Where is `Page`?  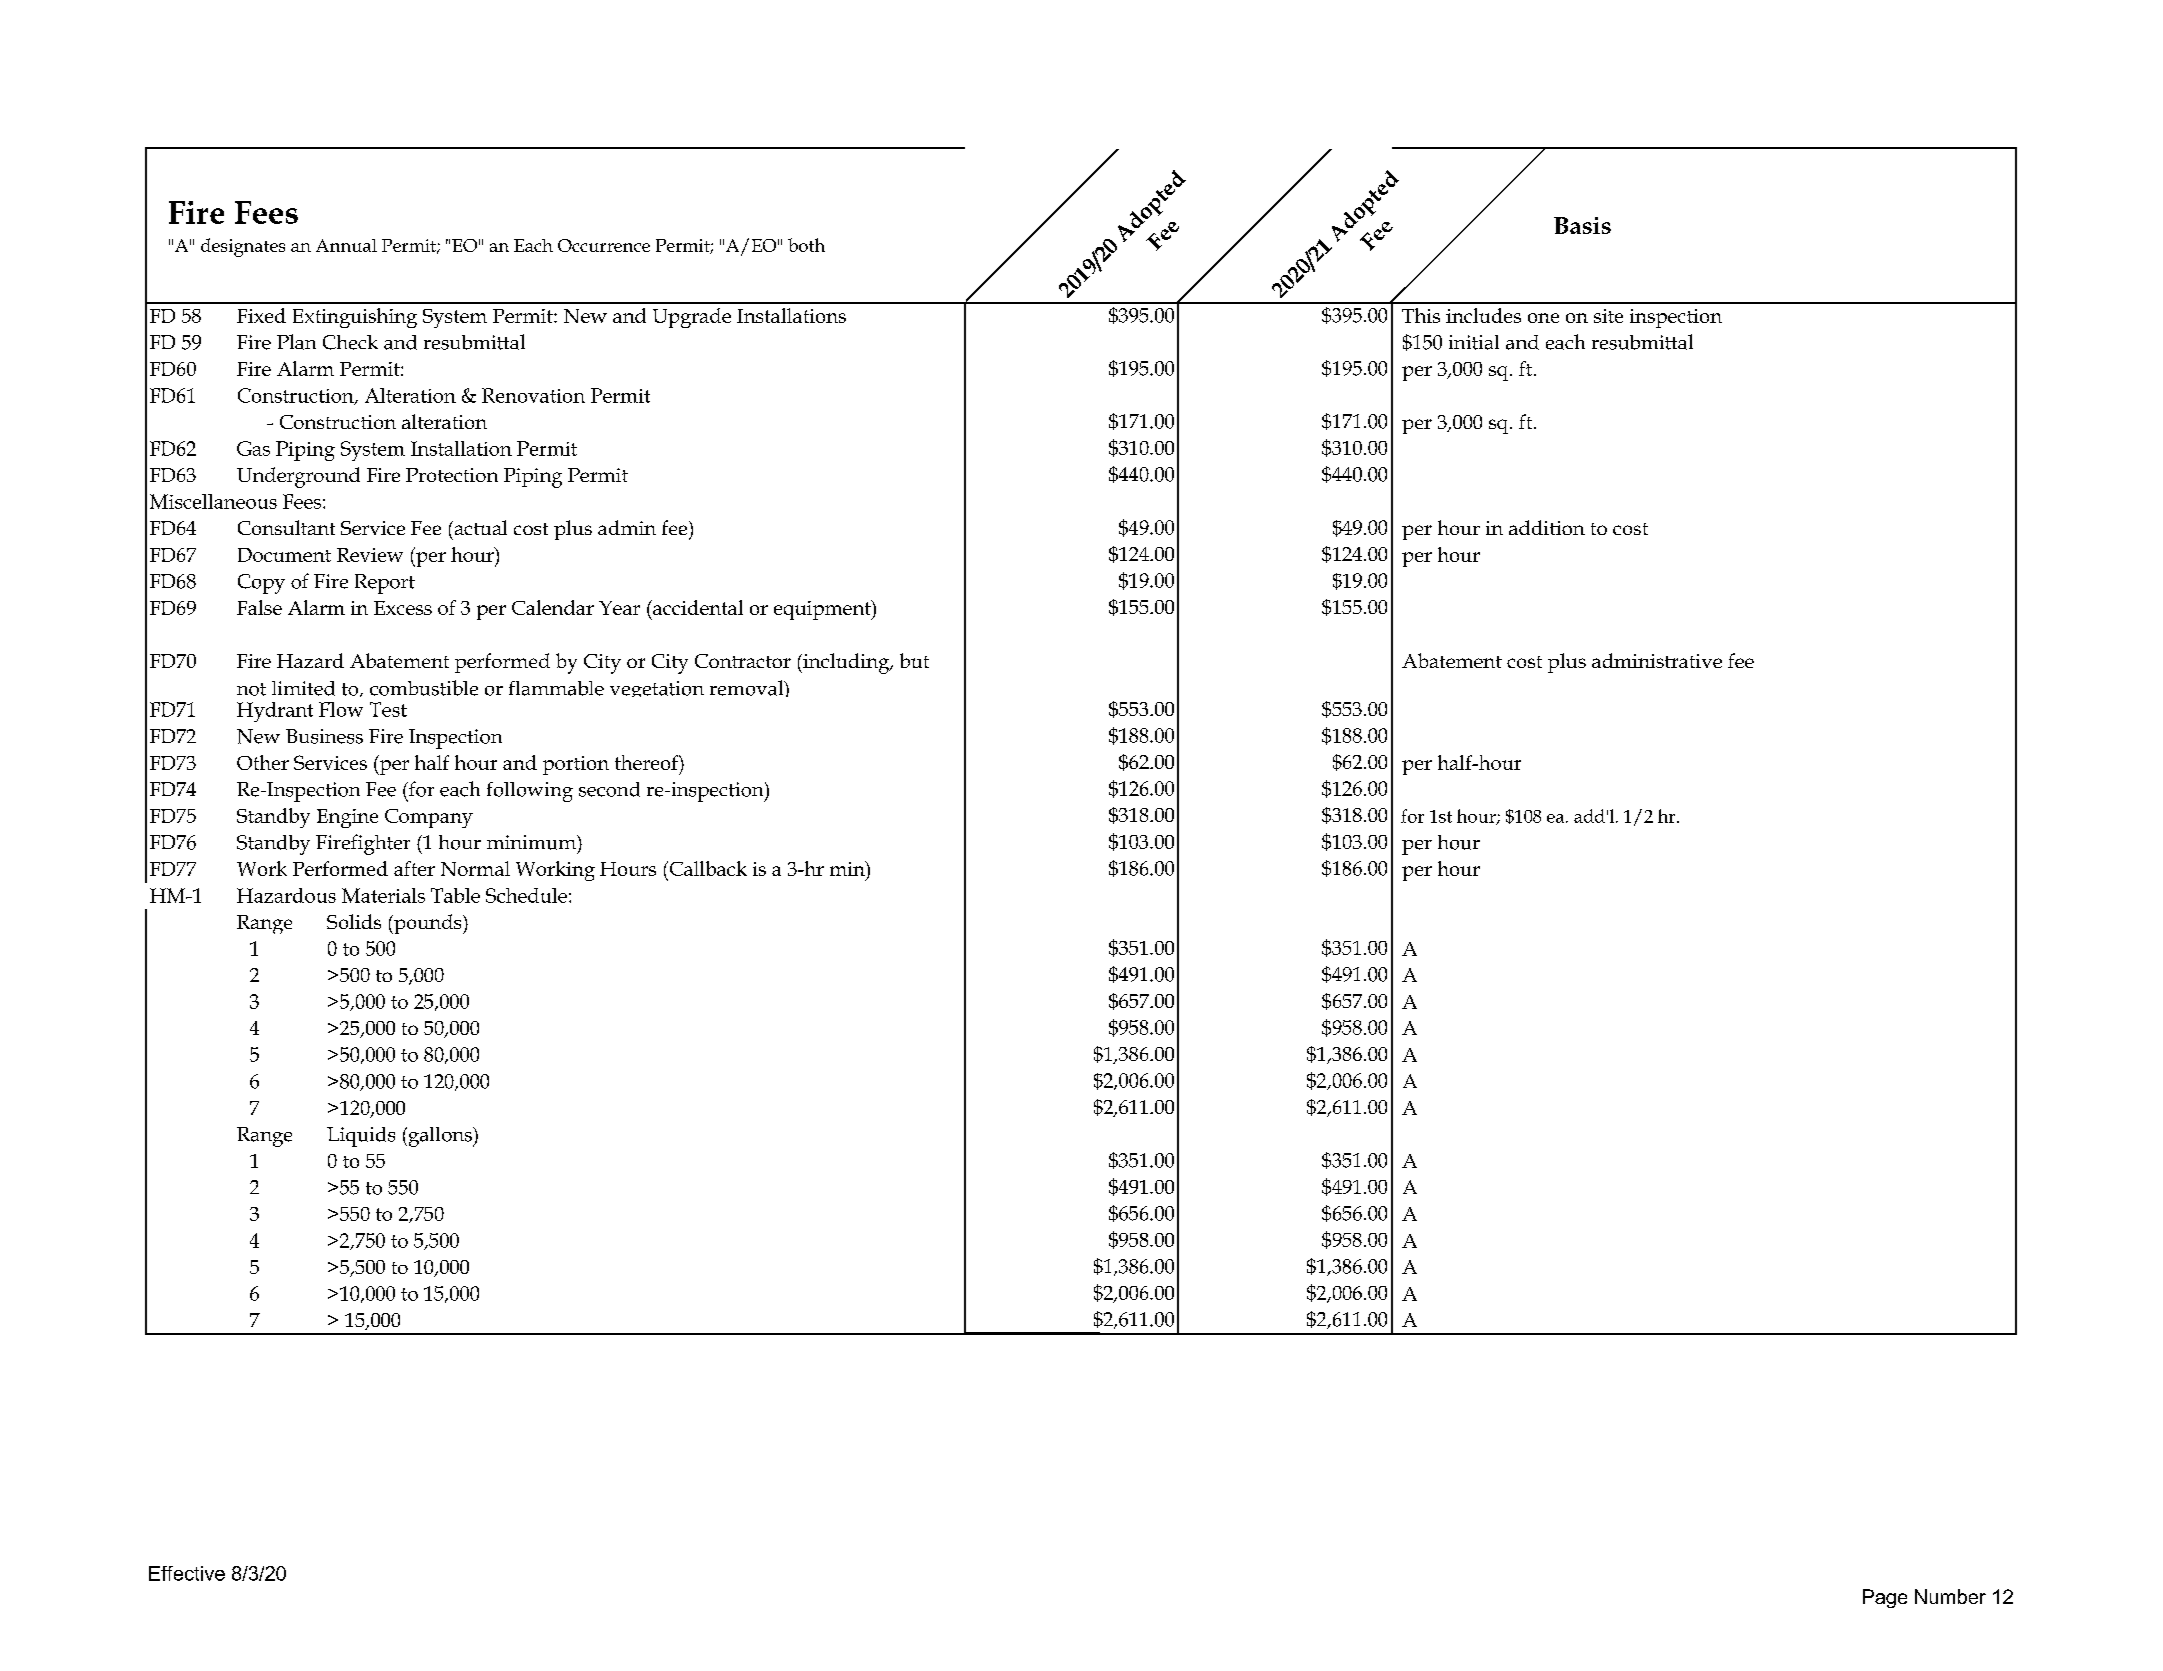
Page is located at coordinates (1885, 1598).
